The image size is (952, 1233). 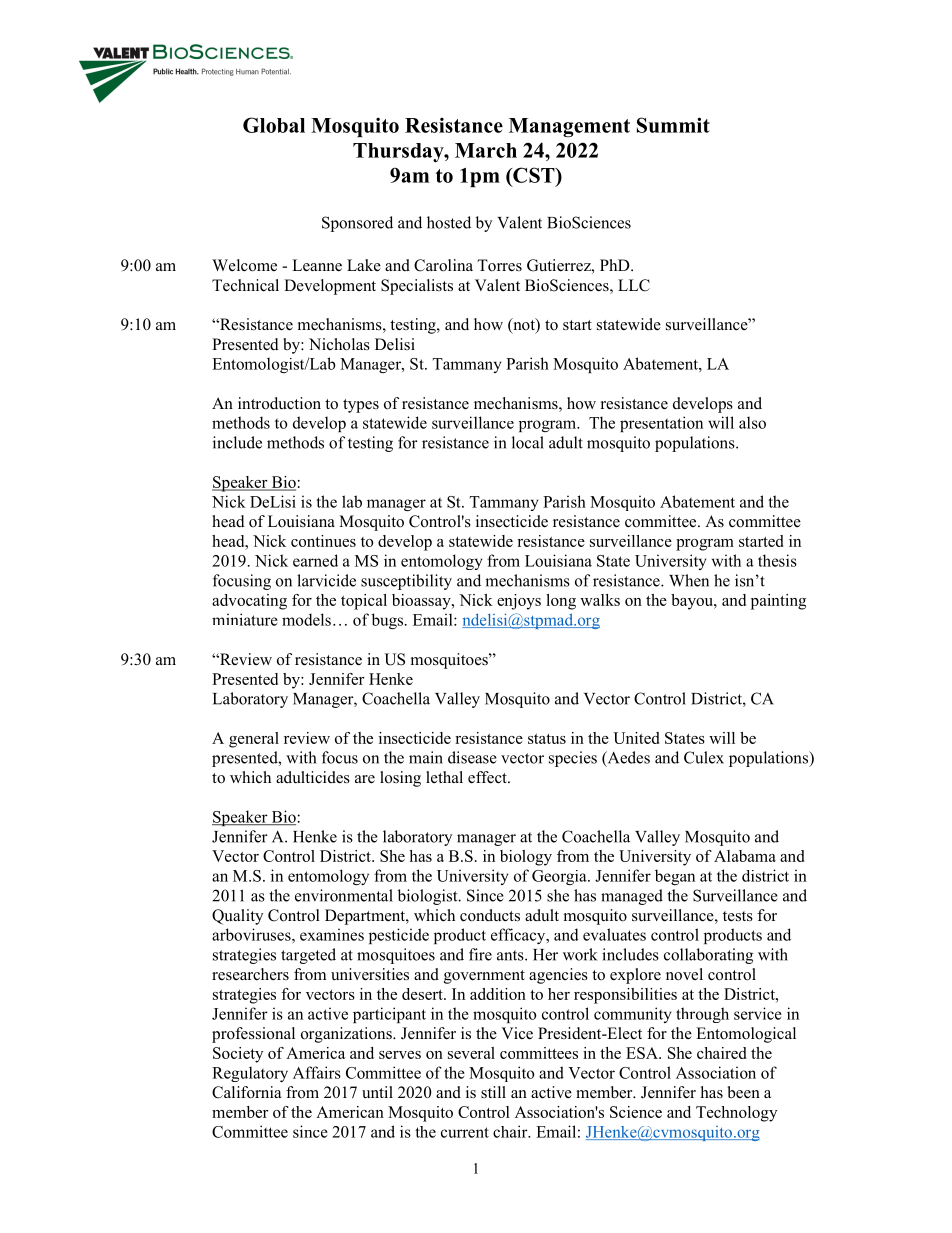 I want to click on Summit, so click(x=673, y=125).
